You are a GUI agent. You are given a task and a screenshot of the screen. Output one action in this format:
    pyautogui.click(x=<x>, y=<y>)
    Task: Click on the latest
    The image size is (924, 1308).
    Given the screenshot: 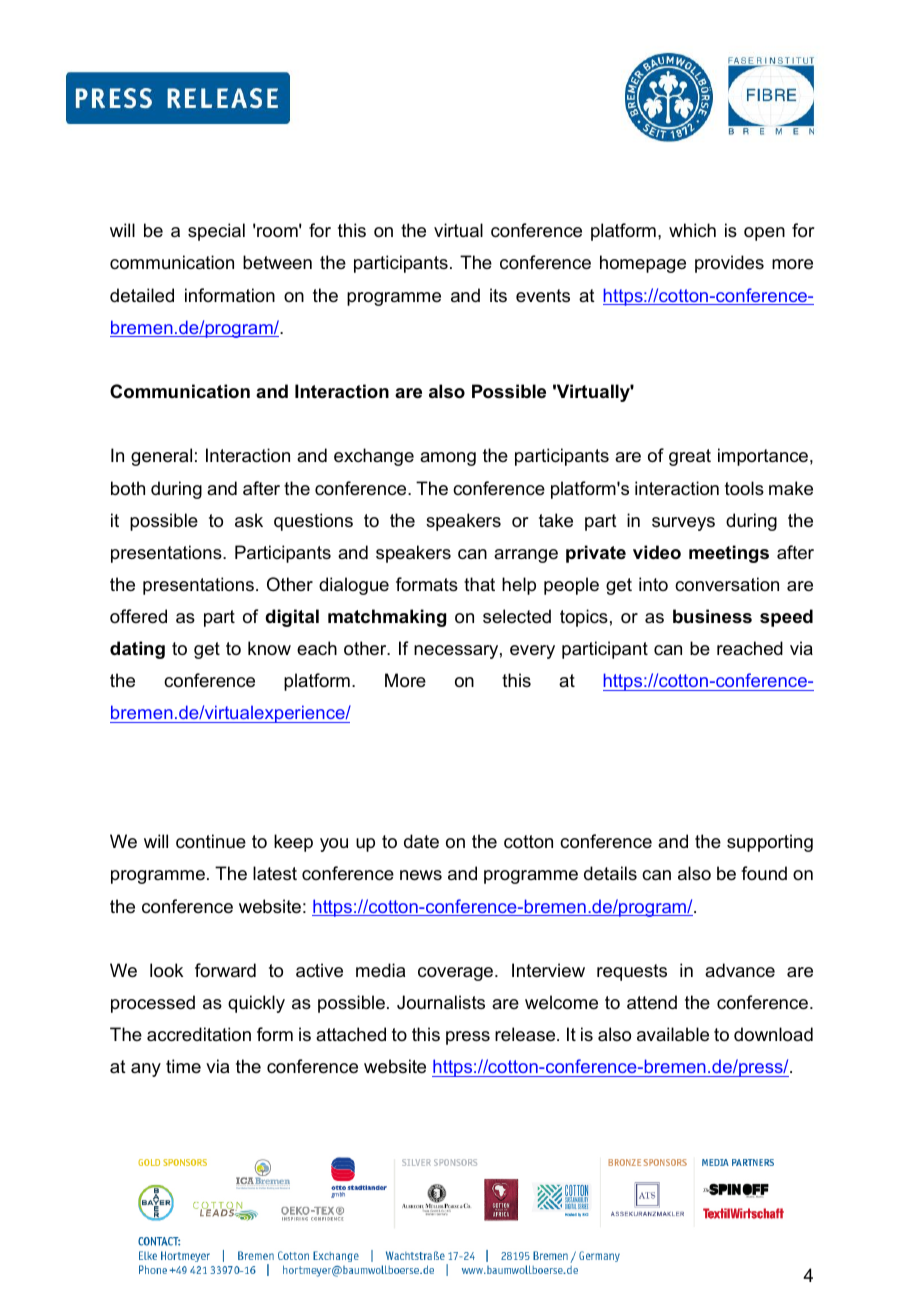 What is the action you would take?
    pyautogui.click(x=275, y=873)
